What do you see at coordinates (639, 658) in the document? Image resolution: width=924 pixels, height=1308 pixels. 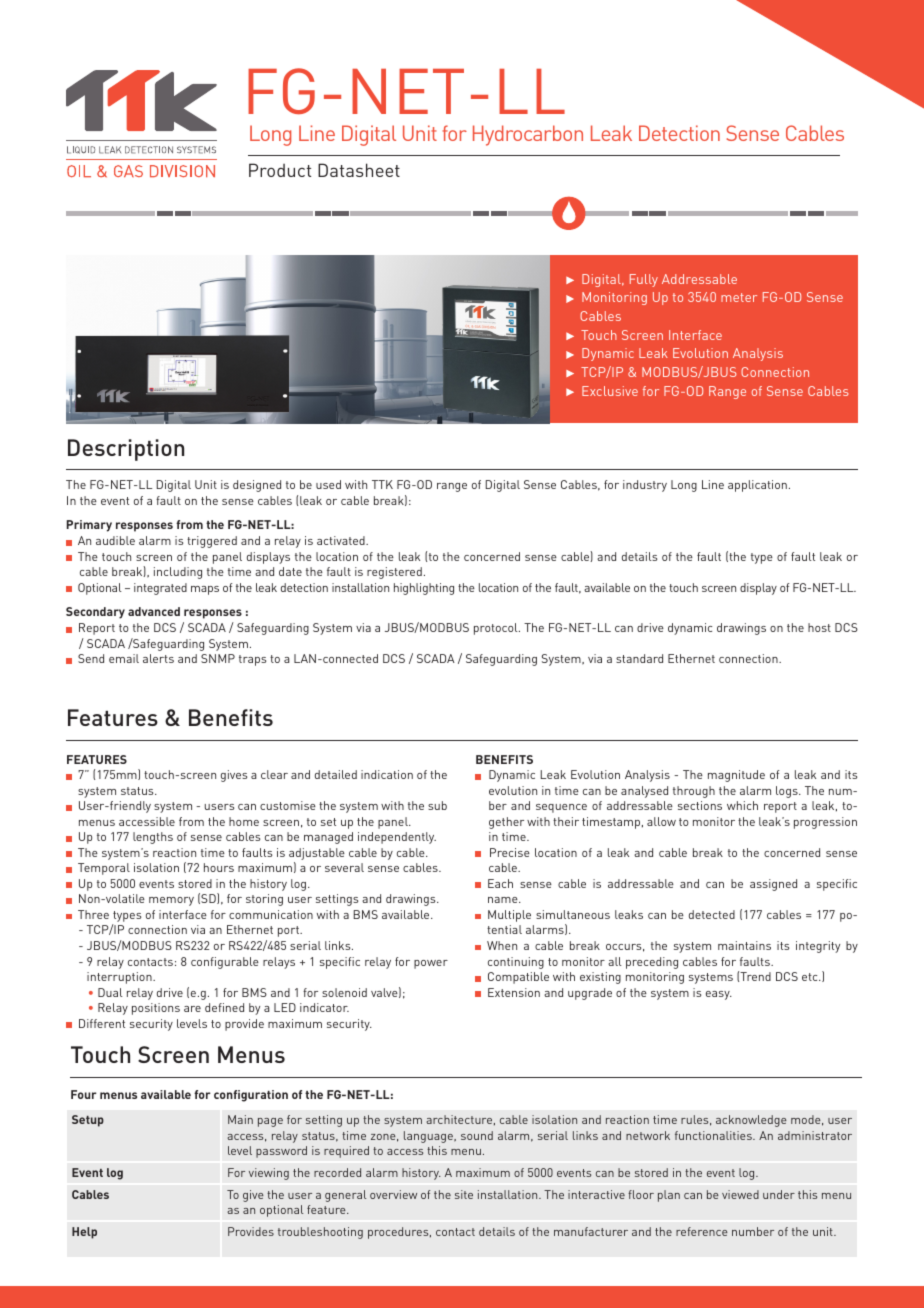 I see `standard` at bounding box center [639, 658].
